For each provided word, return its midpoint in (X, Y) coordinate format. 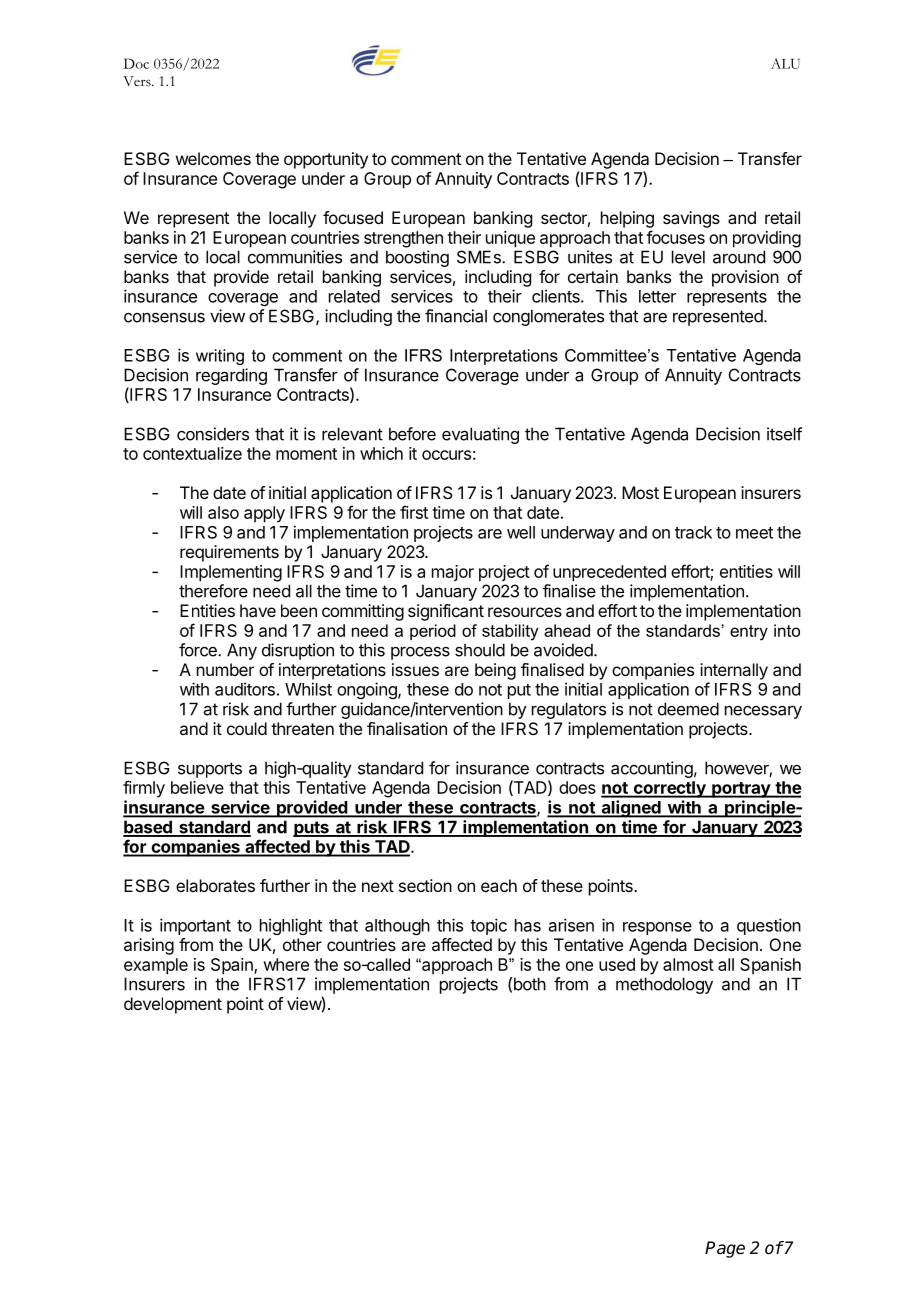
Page (725, 1249)
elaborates (215, 885)
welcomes (213, 158)
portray (741, 790)
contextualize (192, 453)
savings (691, 219)
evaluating (480, 435)
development (173, 1005)
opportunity (326, 160)
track (693, 532)
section (425, 885)
